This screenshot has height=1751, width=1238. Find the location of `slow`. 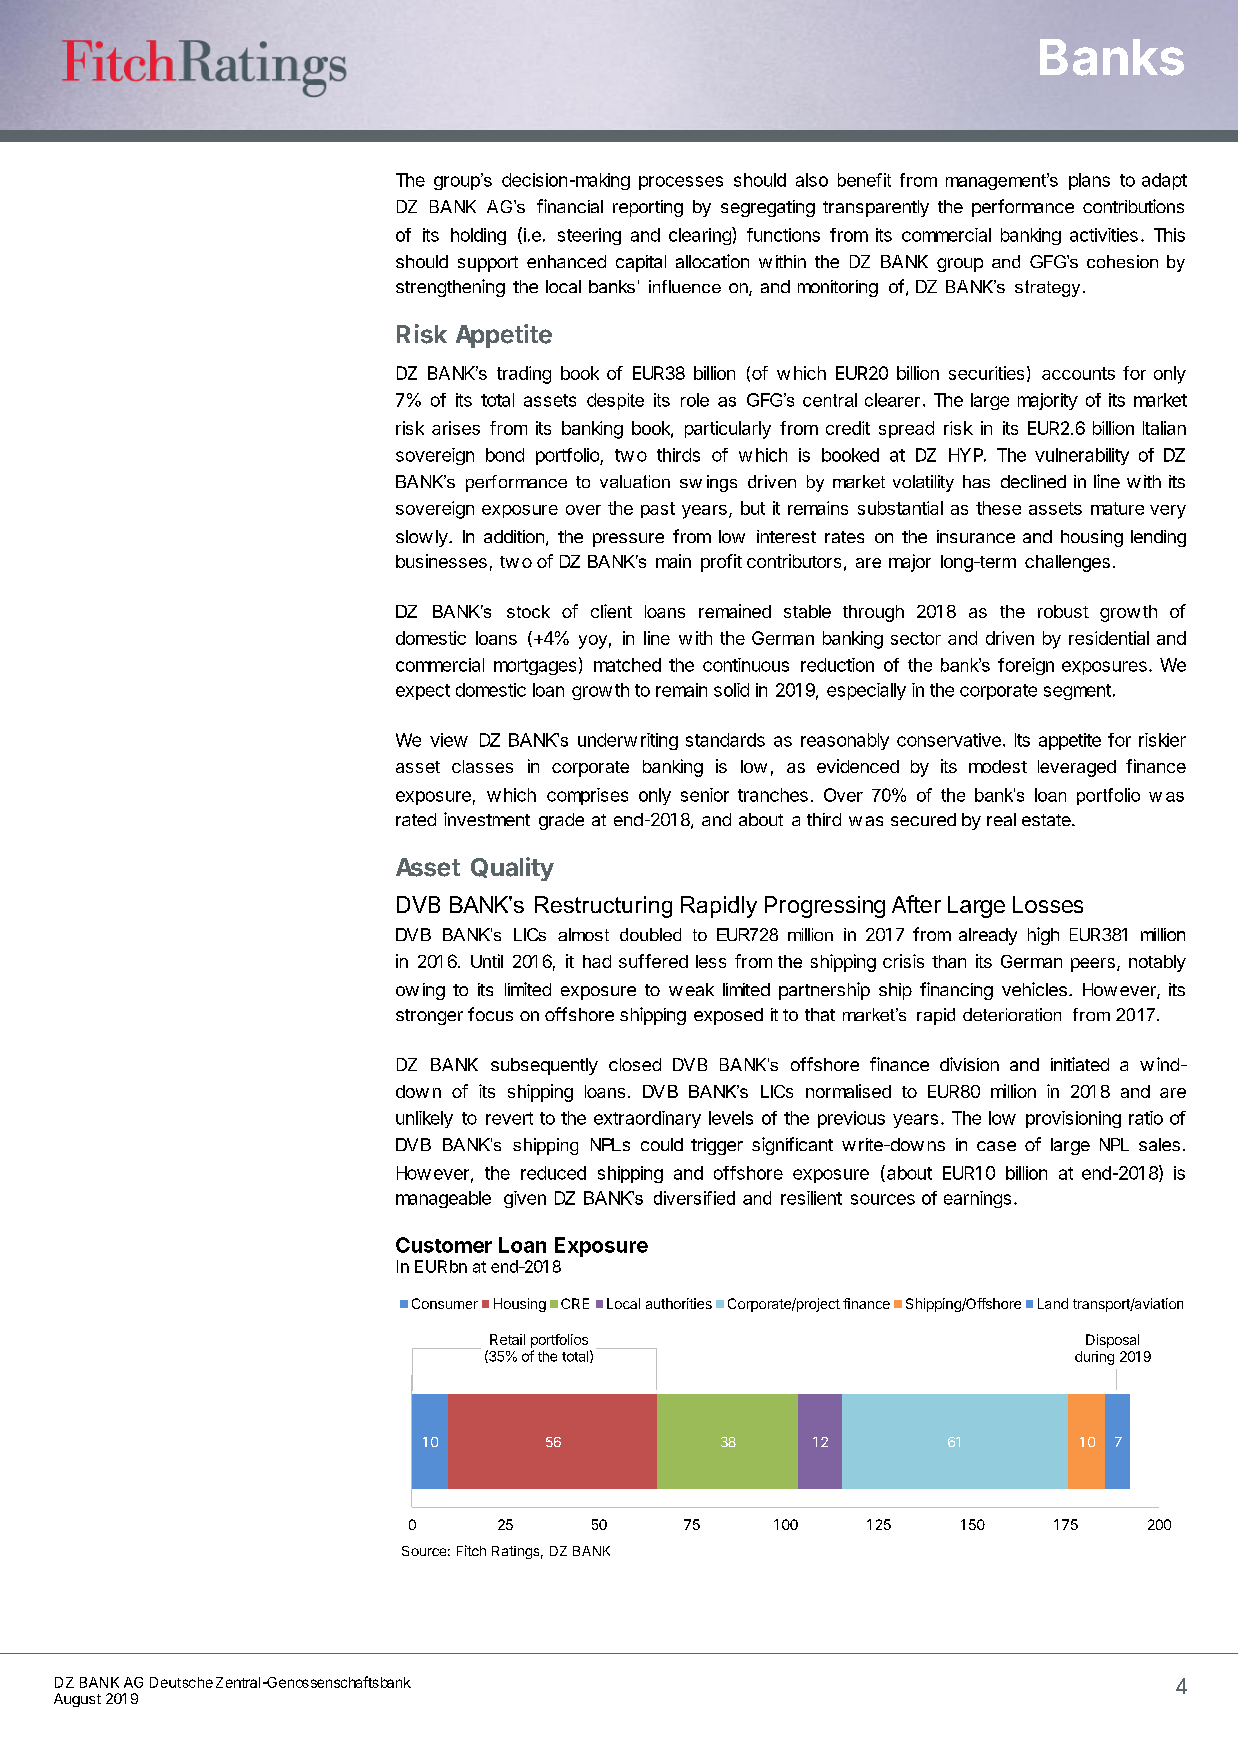

slow is located at coordinates (414, 536).
